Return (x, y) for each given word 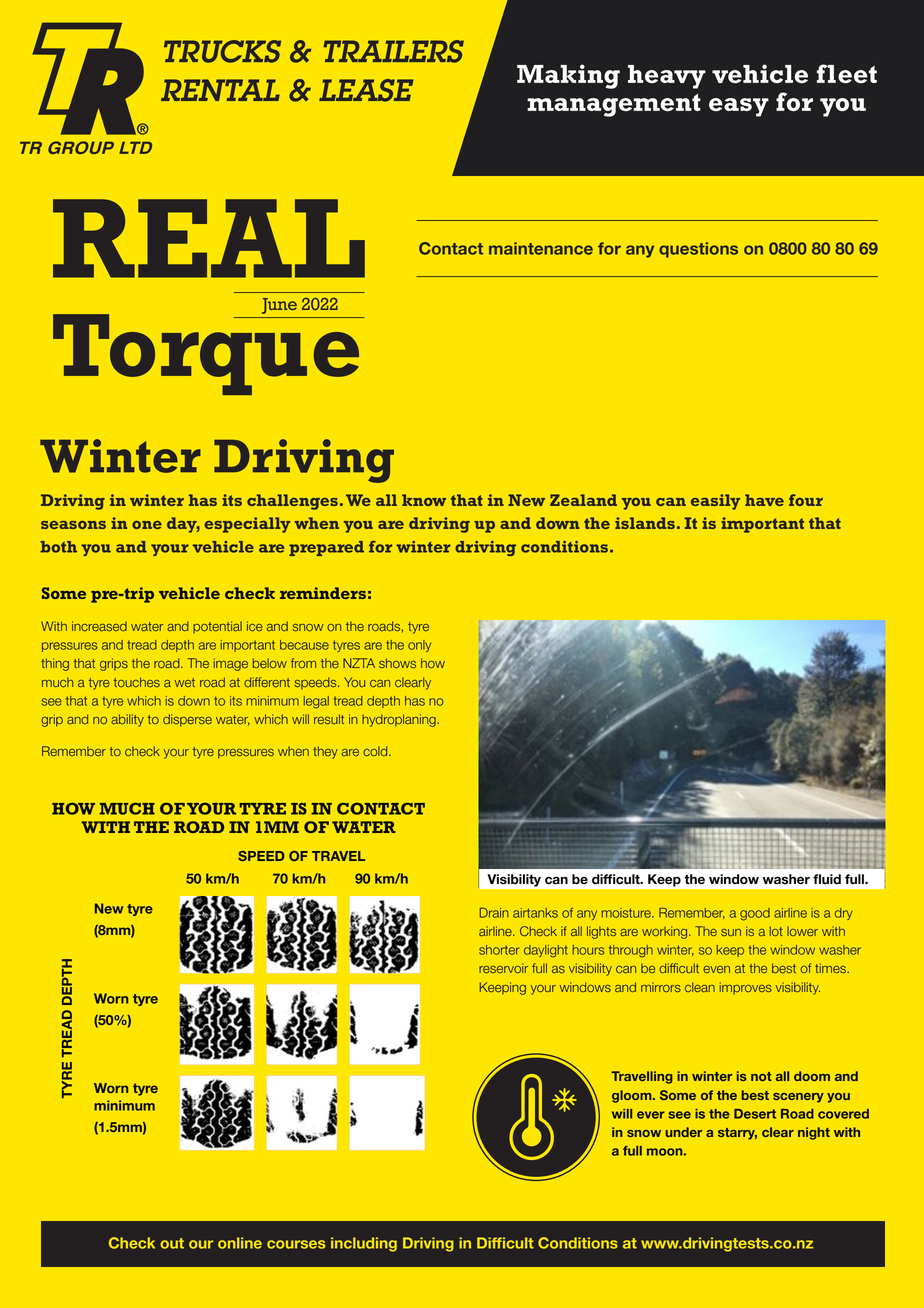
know (424, 500)
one (147, 525)
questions (698, 250)
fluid (827, 879)
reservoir (503, 968)
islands (645, 523)
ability (127, 720)
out (172, 1243)
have (764, 500)
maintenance (541, 248)
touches (137, 682)
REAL (209, 238)
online (240, 1243)
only (419, 646)
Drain (494, 913)
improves (746, 988)
